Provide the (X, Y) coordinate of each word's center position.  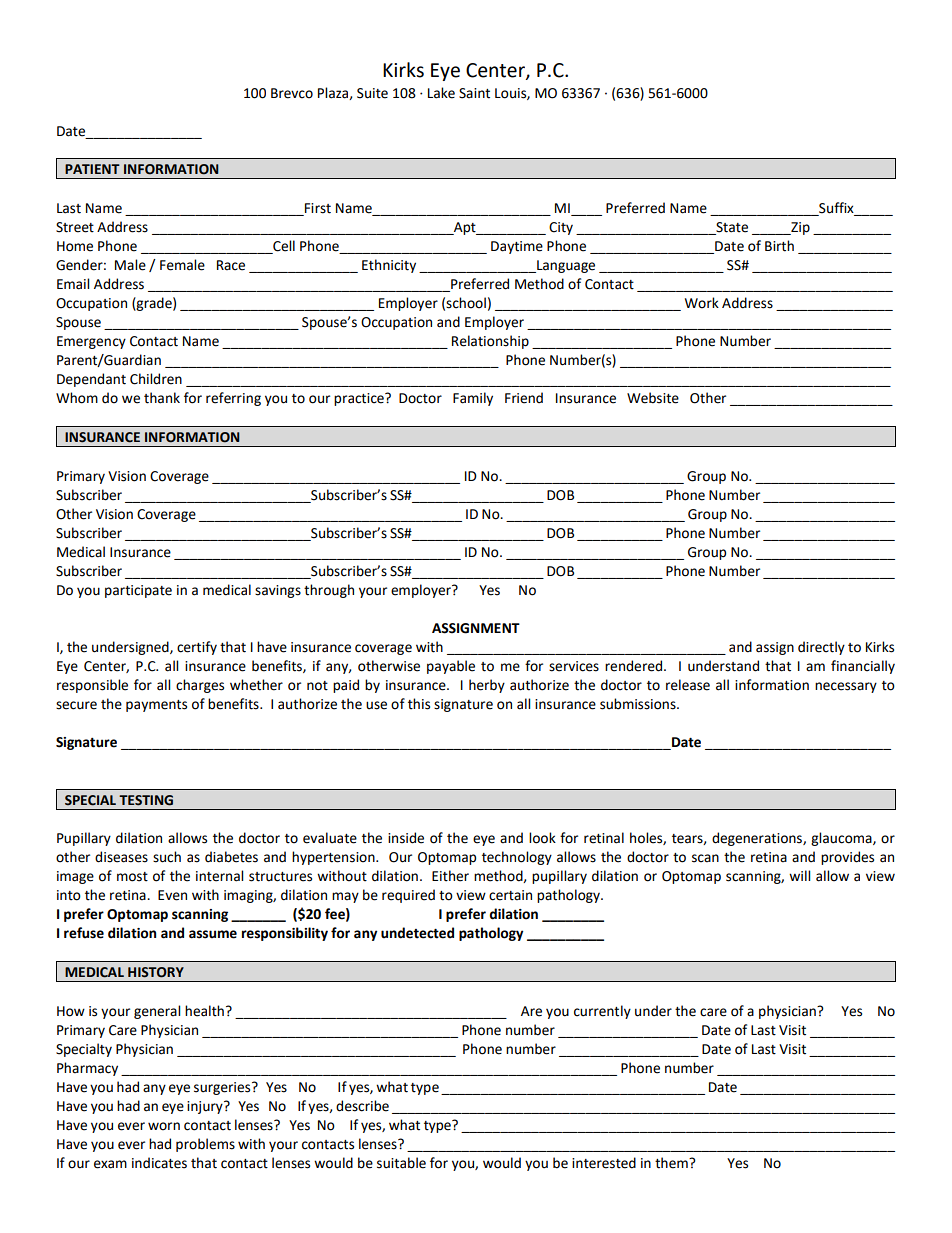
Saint (474, 93)
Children (156, 379)
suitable (401, 1163)
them (672, 1163)
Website (653, 398)
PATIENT (92, 169)
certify (197, 648)
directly (821, 648)
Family (473, 399)
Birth (779, 246)
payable (451, 667)
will (799, 875)
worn (164, 1126)
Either (450, 876)
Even (172, 895)
